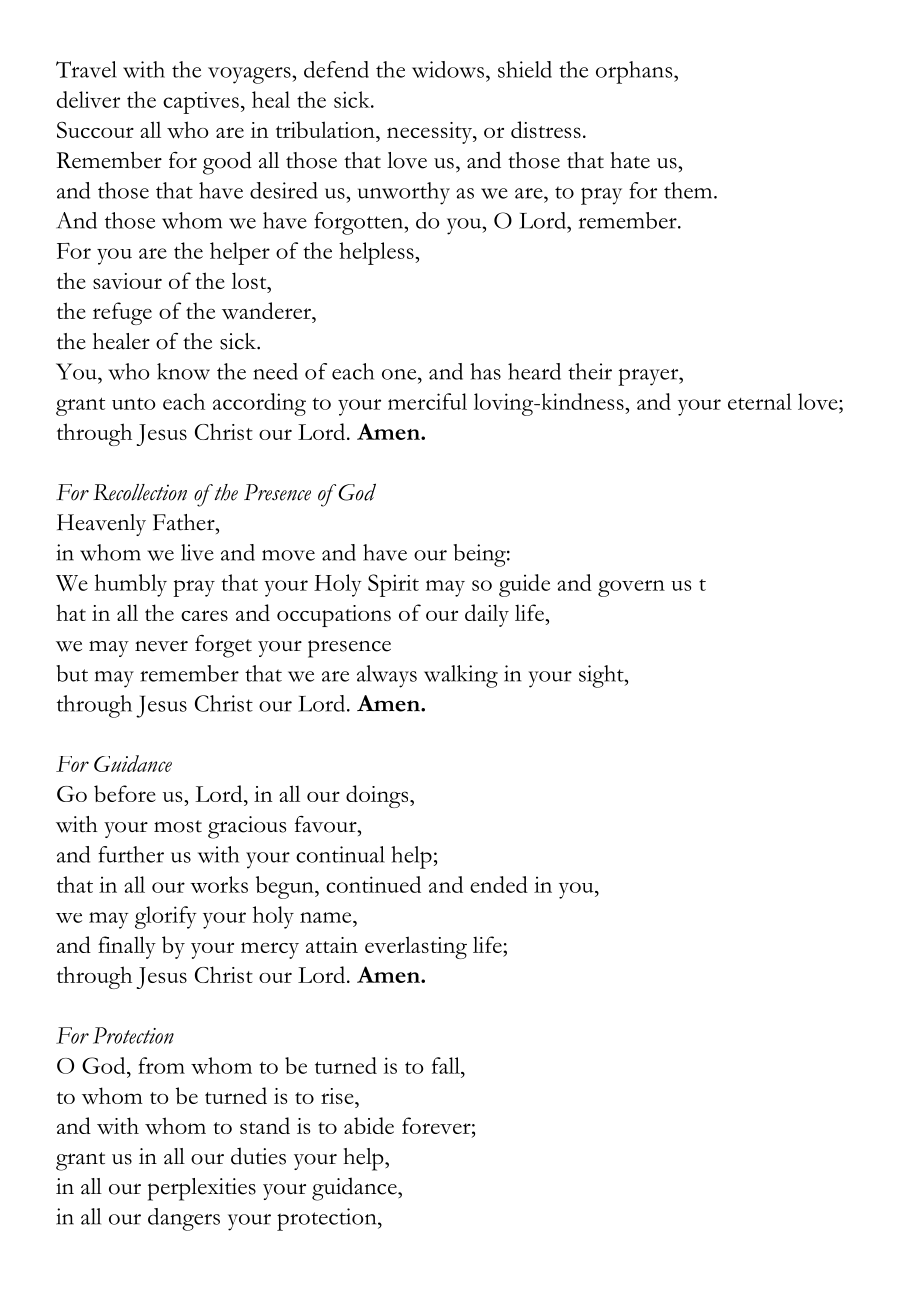 Image resolution: width=924 pixels, height=1308 pixels. I want to click on widows, so click(448, 69).
